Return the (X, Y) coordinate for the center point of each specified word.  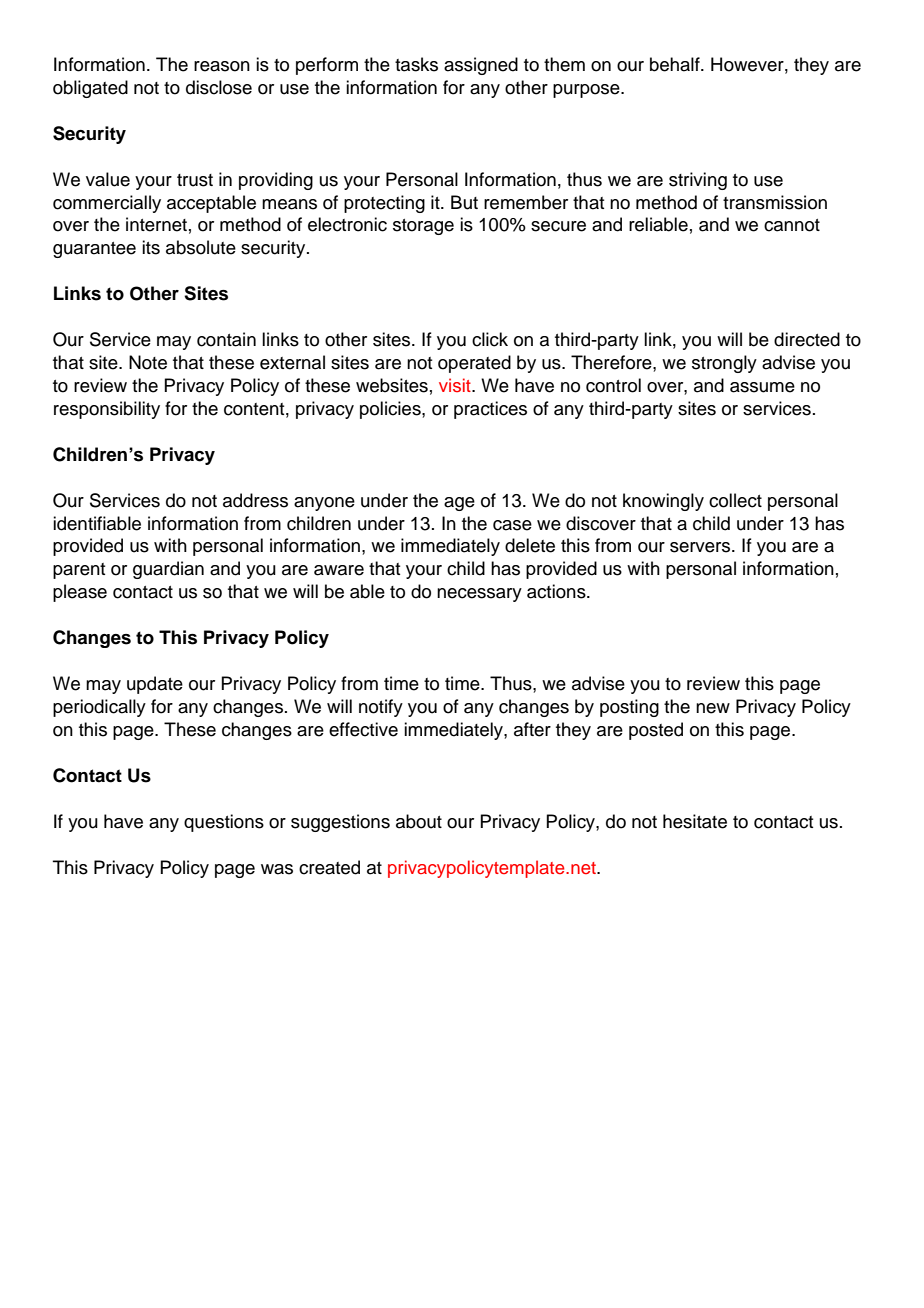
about (419, 821)
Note (148, 362)
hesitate (695, 821)
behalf (676, 64)
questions (224, 823)
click (490, 339)
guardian (168, 570)
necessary (479, 595)
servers (701, 547)
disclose (219, 87)
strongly (724, 364)
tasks (416, 64)
